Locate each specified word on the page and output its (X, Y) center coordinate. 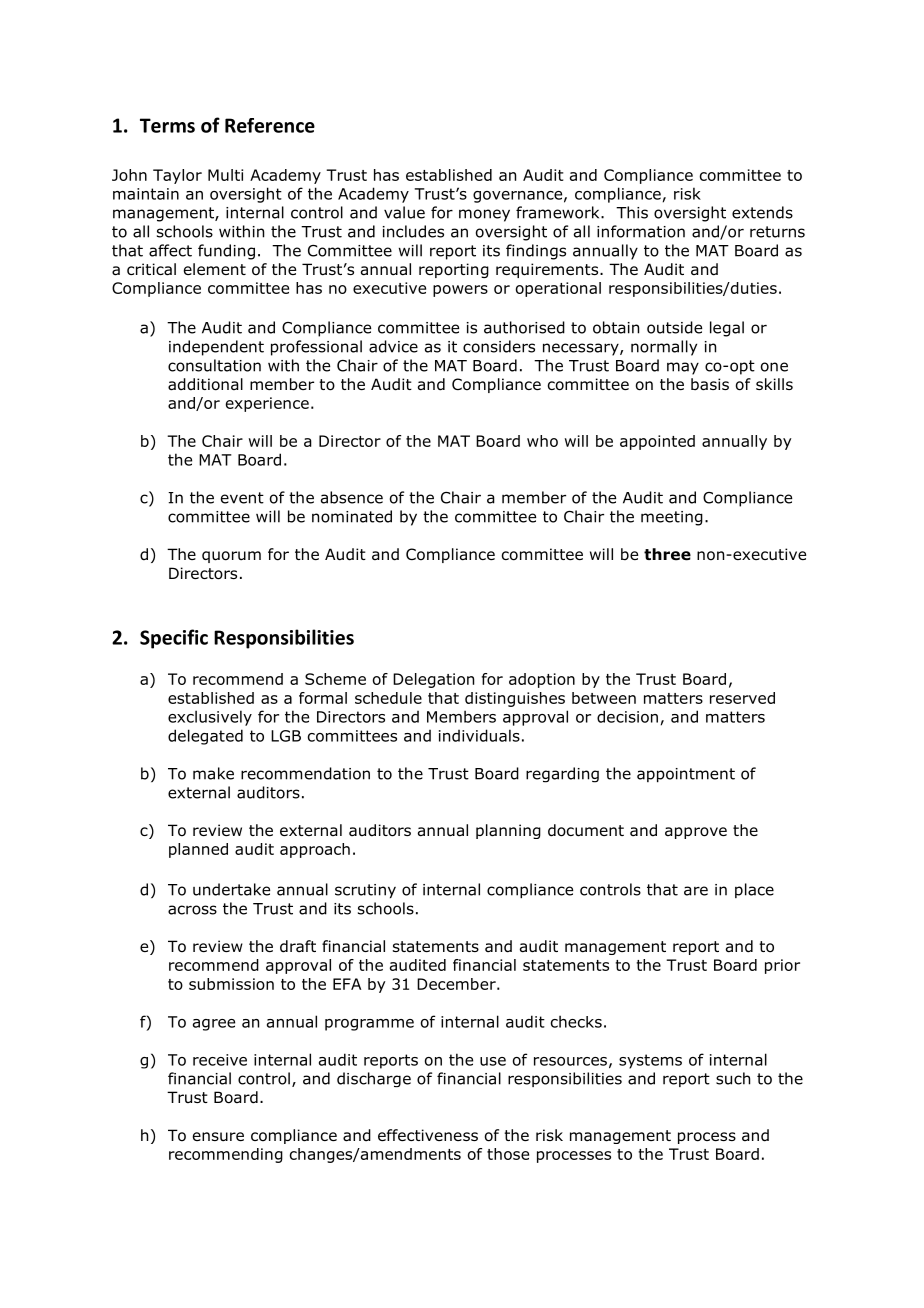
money (484, 215)
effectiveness (428, 1135)
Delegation (433, 680)
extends (762, 212)
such (733, 1078)
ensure (218, 1137)
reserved (742, 698)
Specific (174, 639)
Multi (225, 175)
